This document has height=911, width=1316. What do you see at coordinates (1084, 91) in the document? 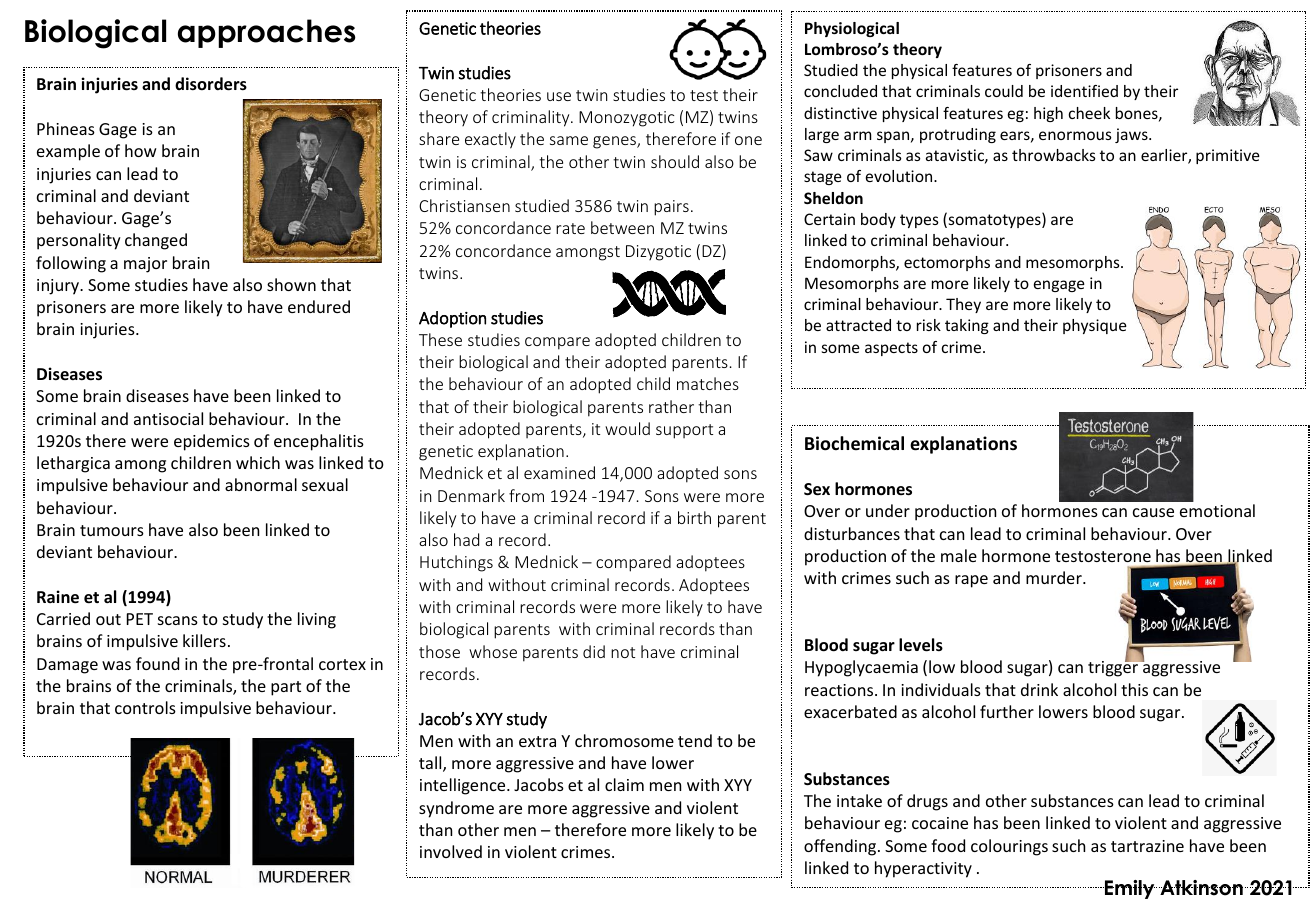
I see `identified` at bounding box center [1084, 91].
